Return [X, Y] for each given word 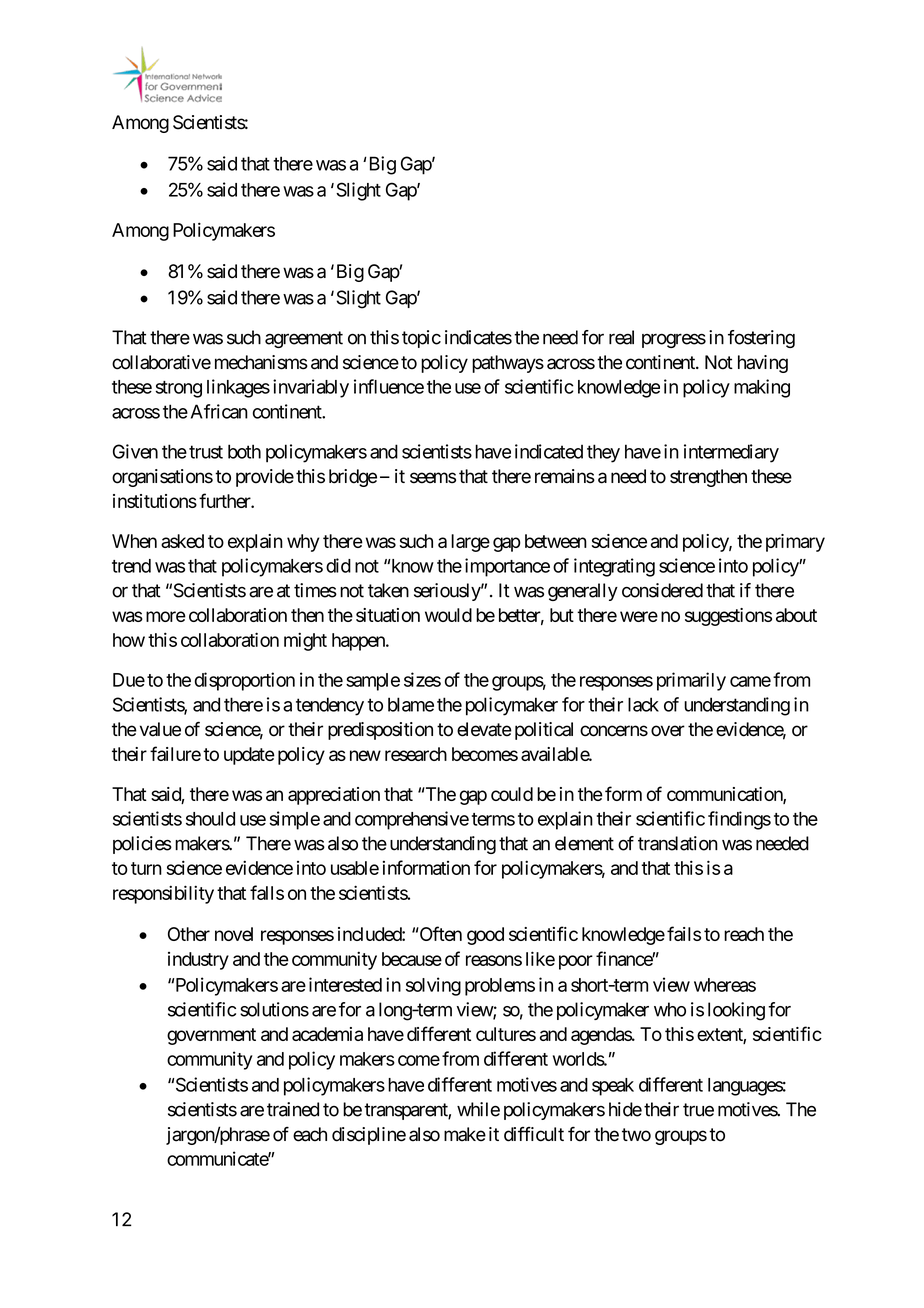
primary [795, 543]
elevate [484, 729]
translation [678, 843]
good [485, 936]
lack [643, 704]
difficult [534, 1134]
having [763, 364]
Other [189, 934]
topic [421, 339]
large [470, 543]
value [160, 729]
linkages [238, 388]
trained [293, 1109]
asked [182, 541]
